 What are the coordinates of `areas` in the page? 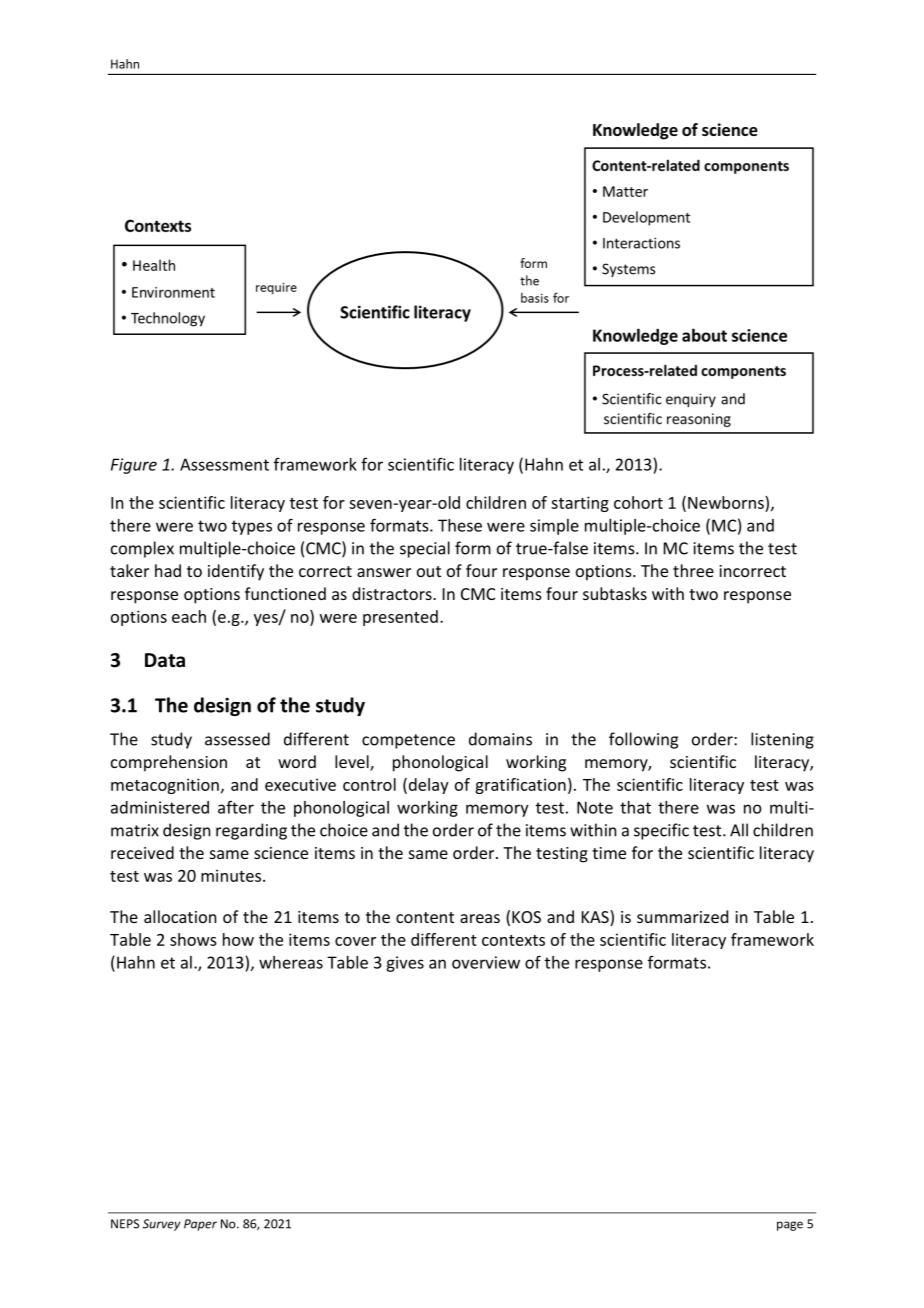 It's located at (480, 918).
